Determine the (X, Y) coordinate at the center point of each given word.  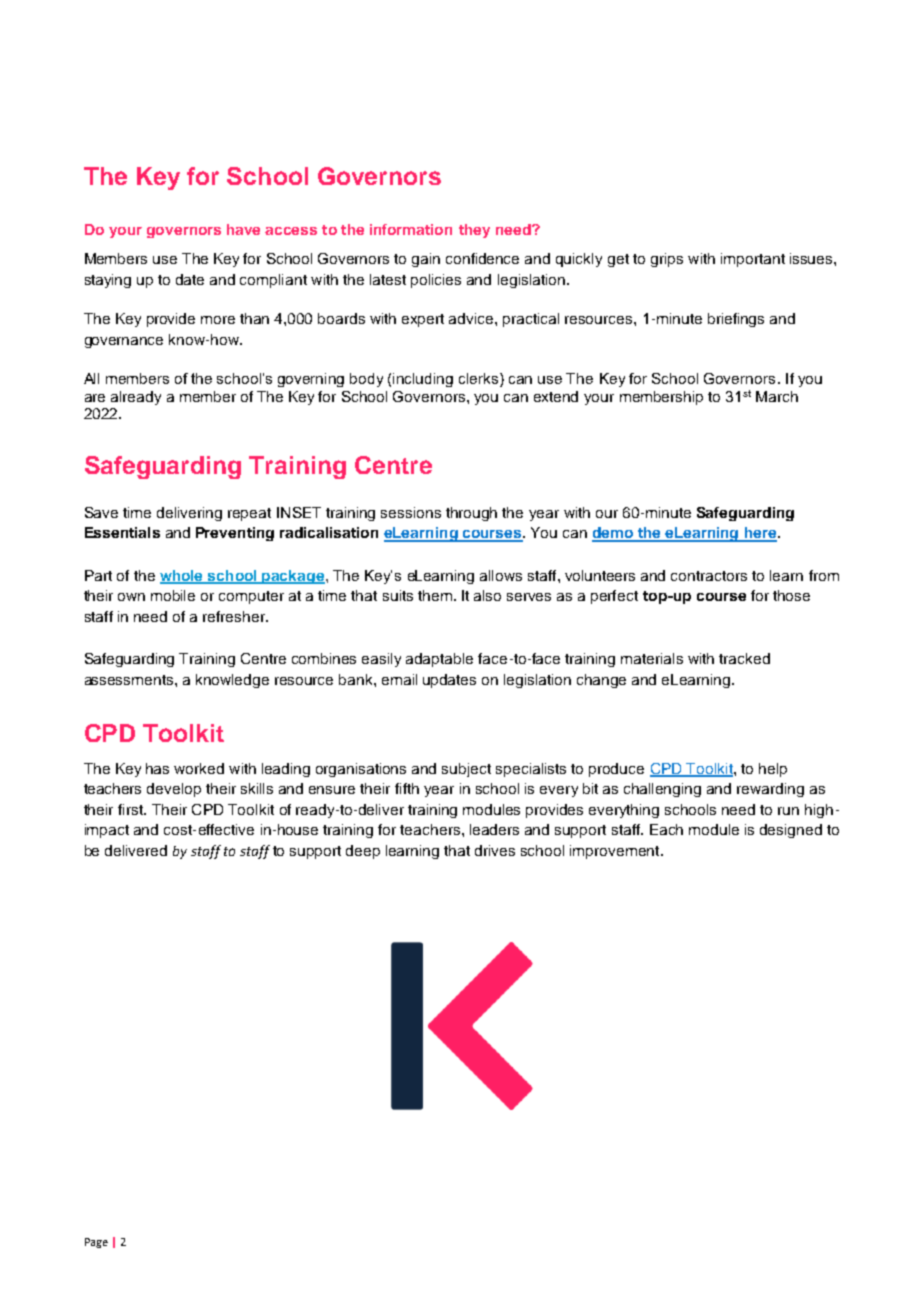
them (435, 595)
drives (495, 850)
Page (96, 1243)
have (243, 229)
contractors (709, 576)
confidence (482, 258)
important (753, 260)
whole (183, 576)
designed (791, 831)
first (131, 809)
